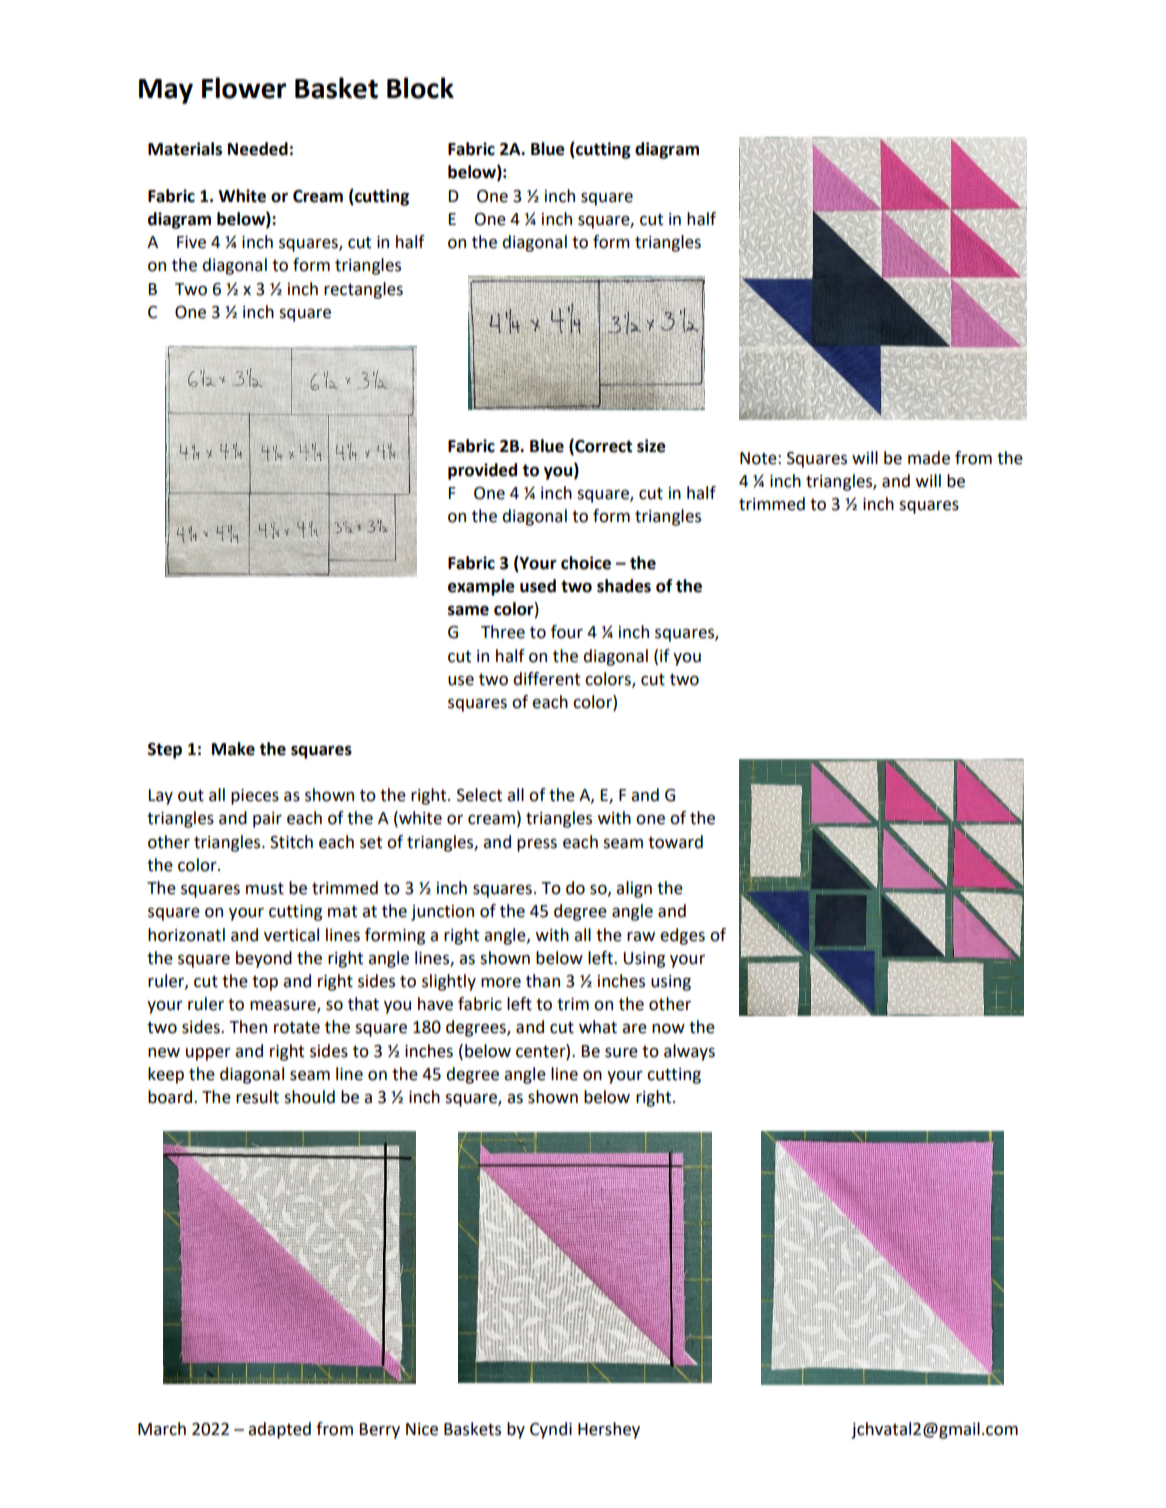 The image size is (1166, 1508). I want to click on Block, so click(420, 88).
